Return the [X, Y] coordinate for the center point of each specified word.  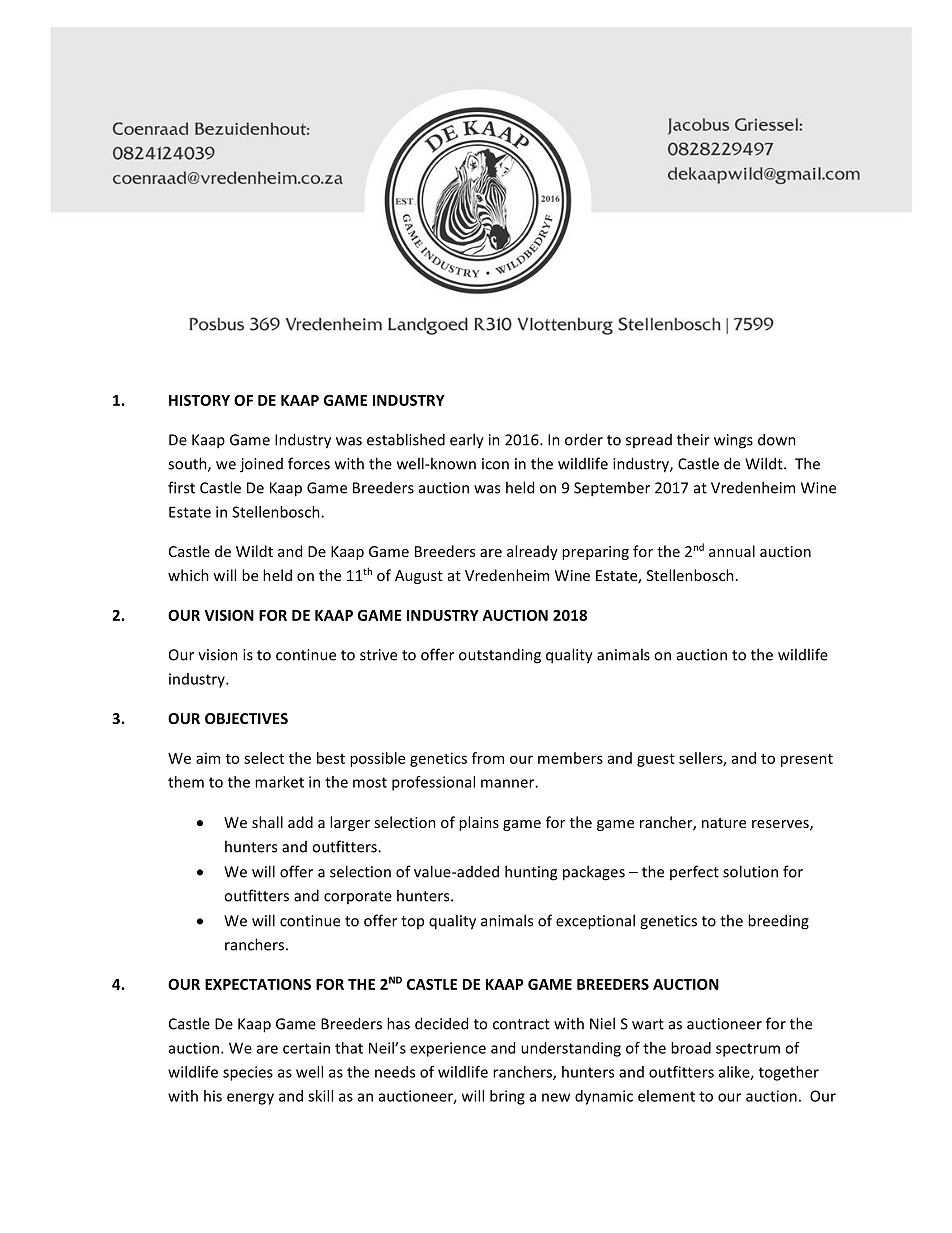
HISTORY [199, 400]
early [467, 441]
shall [267, 822]
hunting [531, 873]
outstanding [500, 656]
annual [732, 551]
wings [733, 441]
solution [750, 871]
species [248, 1073]
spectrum [748, 1050]
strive [378, 655]
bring [507, 1097]
